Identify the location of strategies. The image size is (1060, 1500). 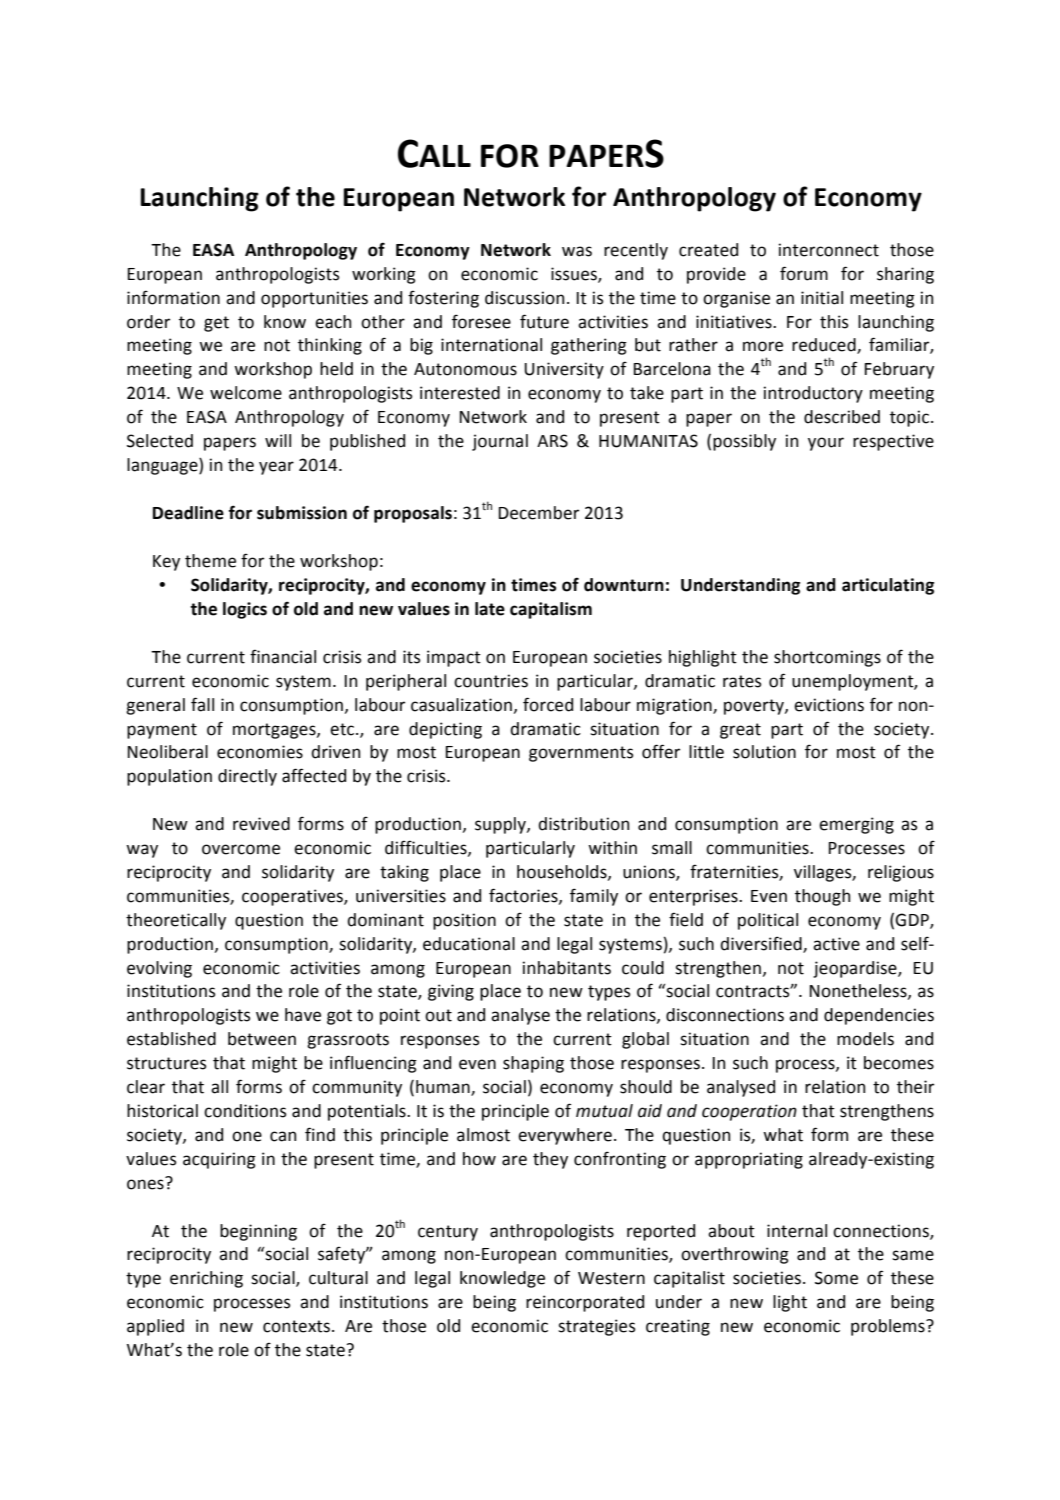
(596, 1327).
